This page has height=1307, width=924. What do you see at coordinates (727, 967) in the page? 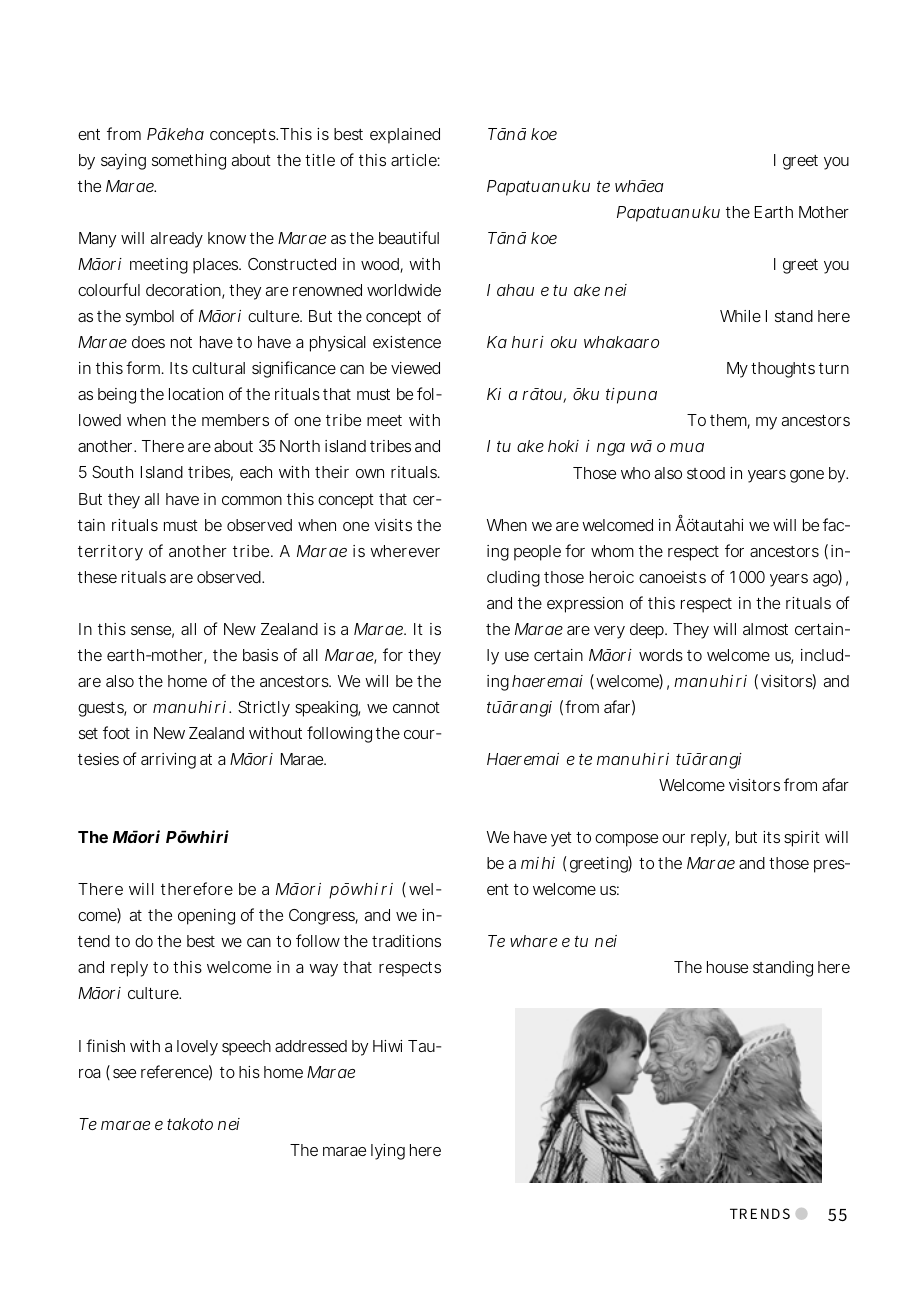
I see `house` at bounding box center [727, 967].
